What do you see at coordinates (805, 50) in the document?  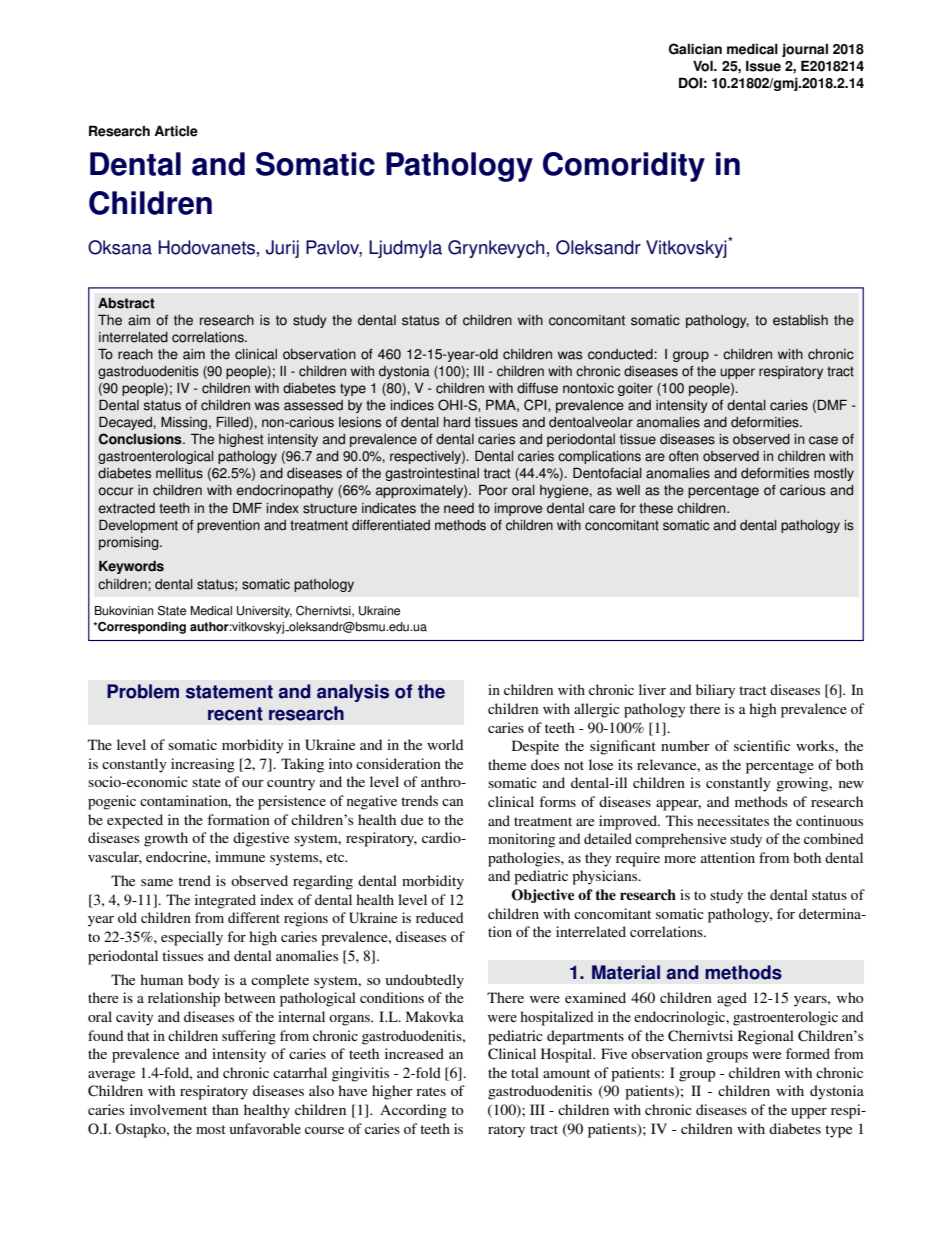 I see `journal` at bounding box center [805, 50].
